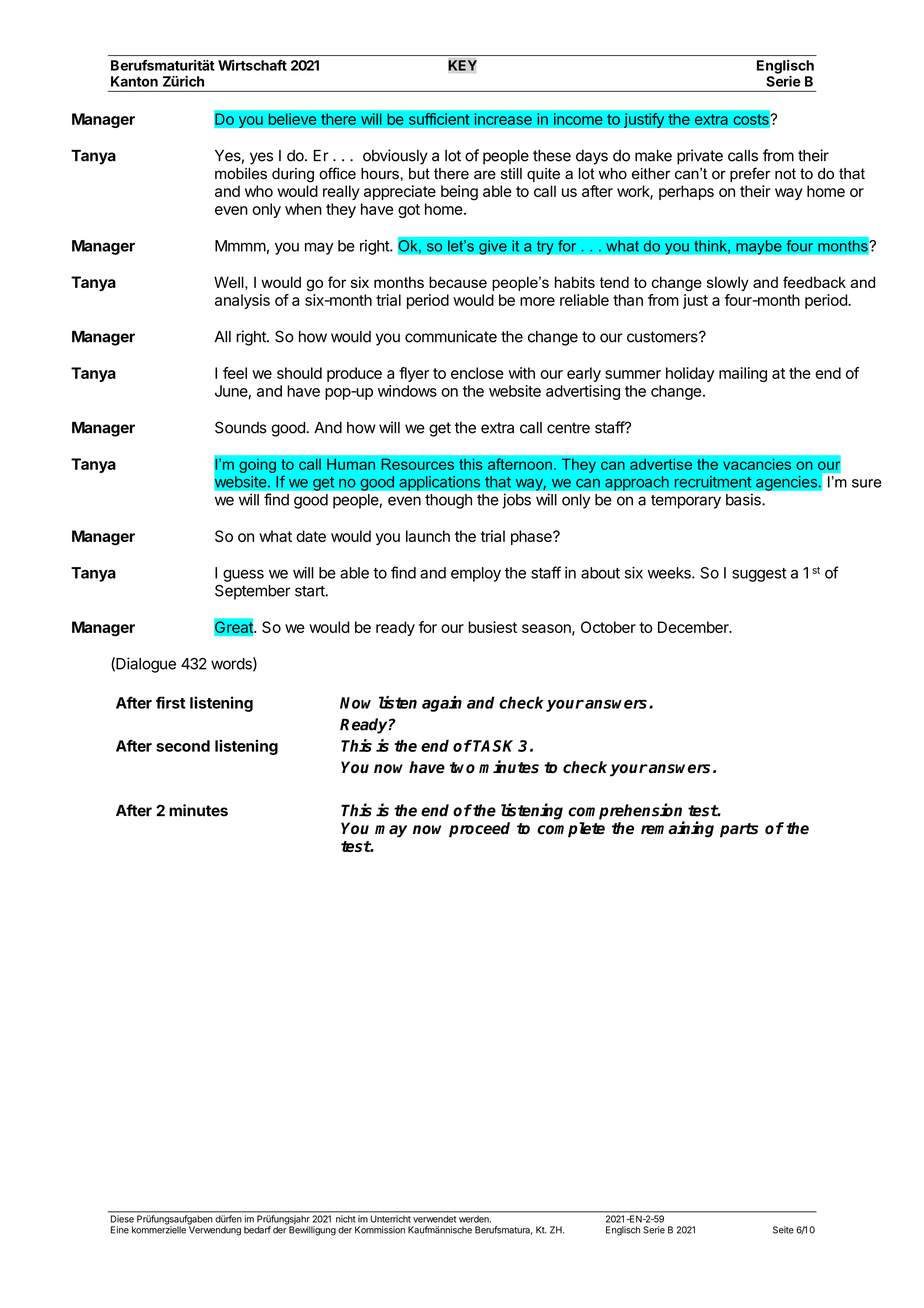 The height and width of the screenshot is (1308, 924). Describe the element at coordinates (694, 627) in the screenshot. I see `December` at that location.
